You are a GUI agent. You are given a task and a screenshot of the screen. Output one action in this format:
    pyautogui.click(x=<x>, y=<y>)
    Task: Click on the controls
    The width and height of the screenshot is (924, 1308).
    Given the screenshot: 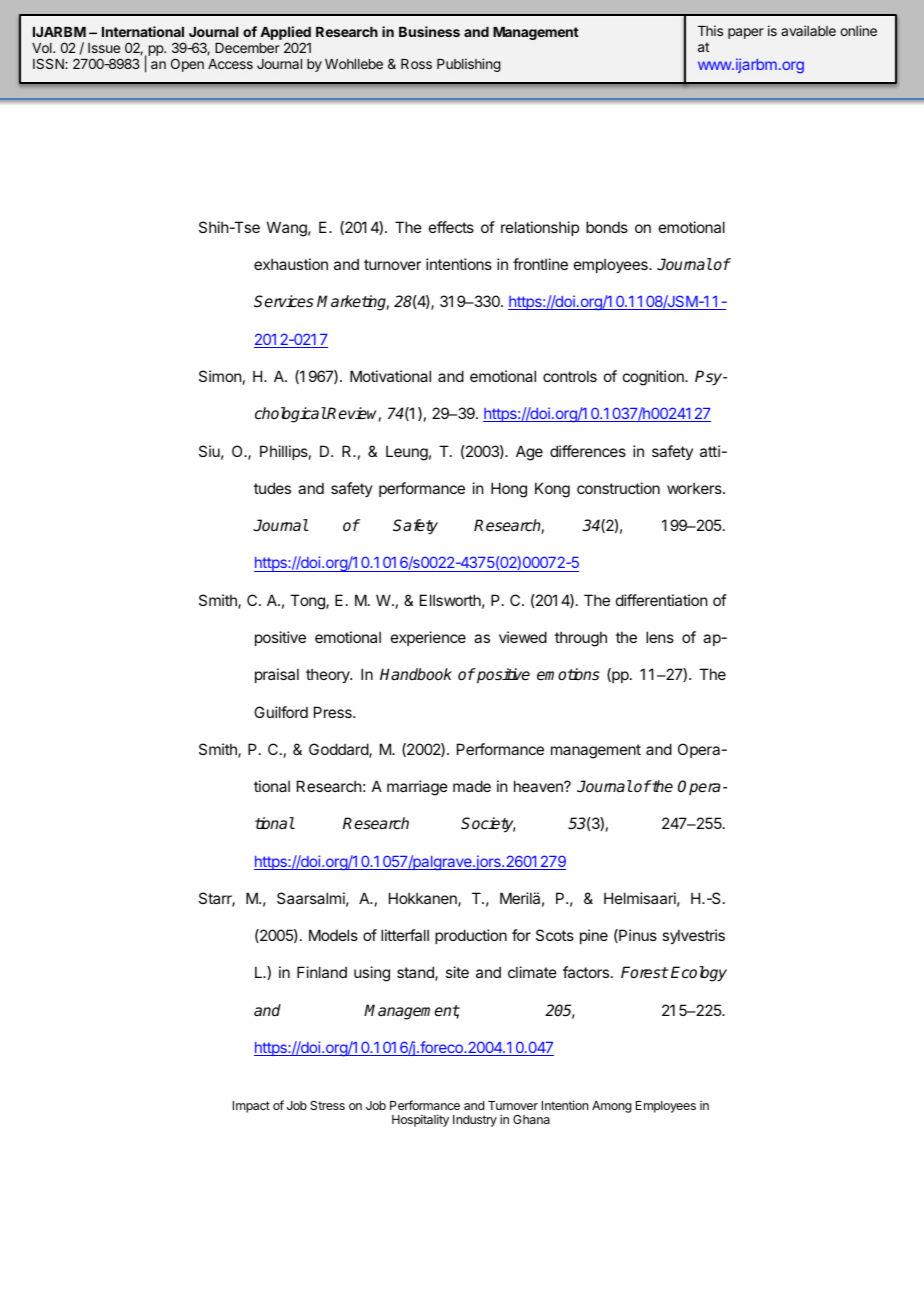 What is the action you would take?
    pyautogui.click(x=570, y=376)
